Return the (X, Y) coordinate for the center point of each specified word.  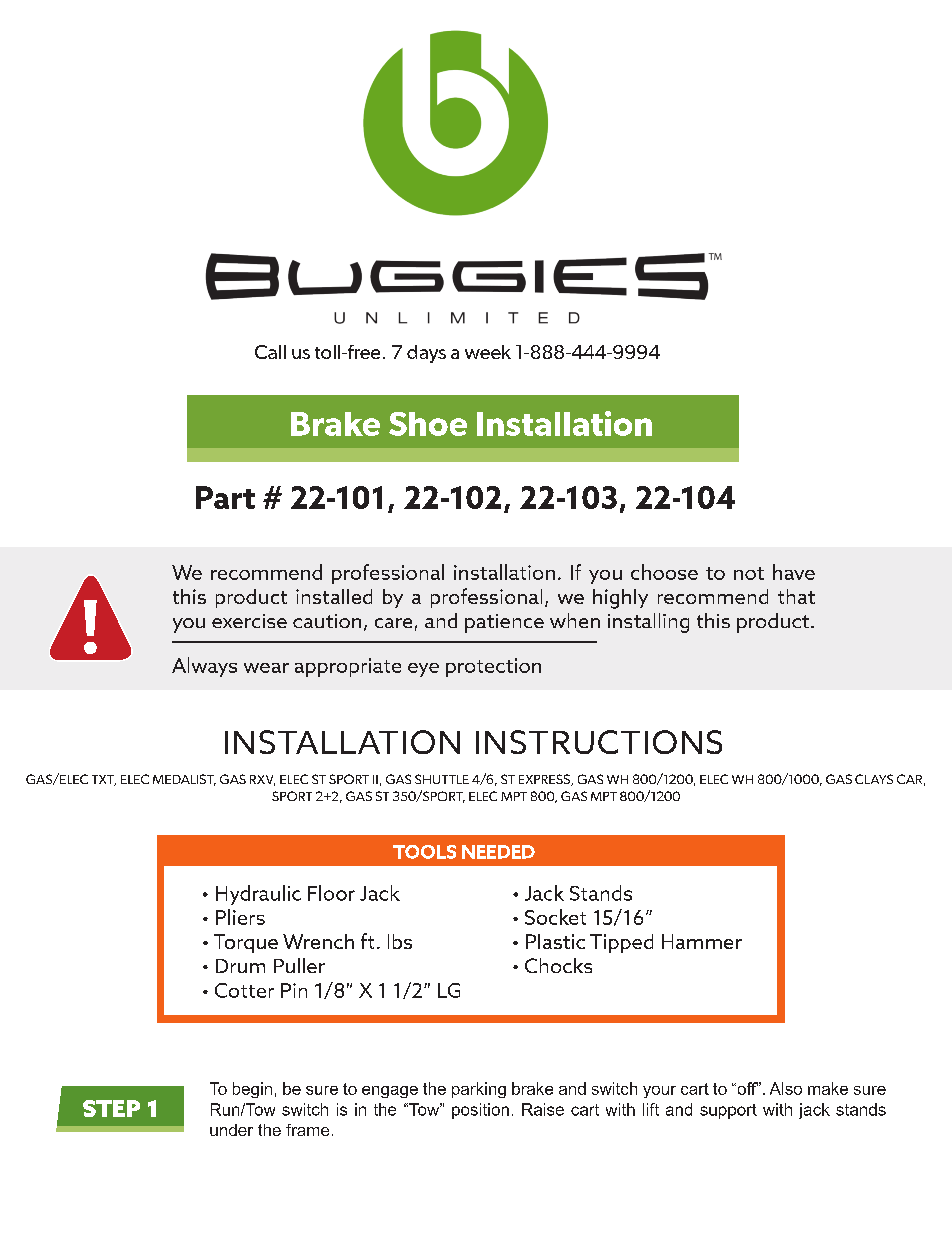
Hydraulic (258, 895)
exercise (249, 621)
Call (270, 352)
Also (786, 1088)
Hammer (702, 941)
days (426, 354)
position (480, 1111)
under (231, 1130)
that (796, 596)
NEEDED (498, 852)
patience (504, 623)
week (488, 352)
